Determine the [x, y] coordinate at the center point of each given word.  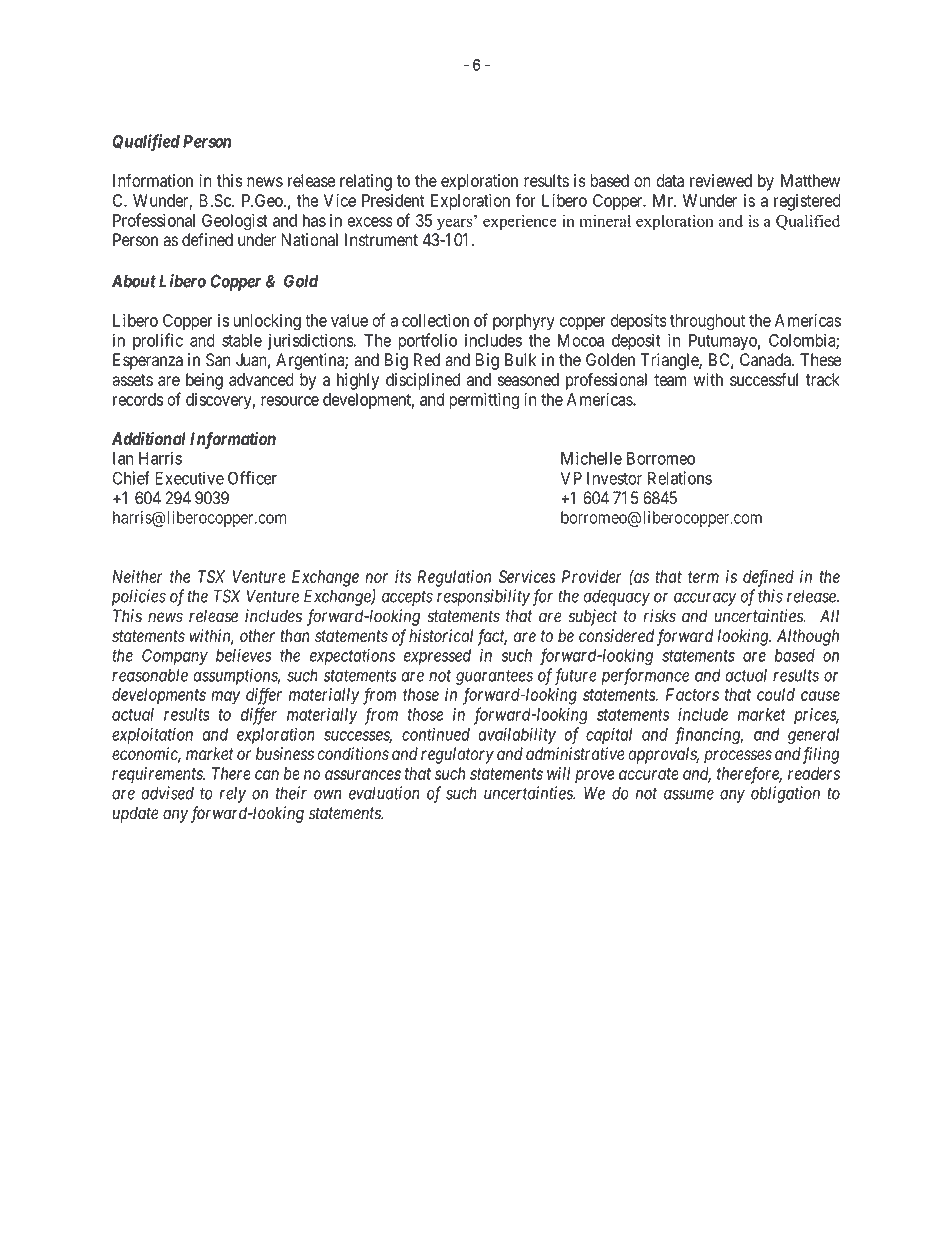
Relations [680, 478]
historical [441, 636]
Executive [189, 478]
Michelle [591, 458]
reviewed [721, 180]
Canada [766, 360]
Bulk [520, 359]
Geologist [235, 222]
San [218, 360]
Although [808, 637]
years [456, 223]
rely [232, 794]
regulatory [457, 755]
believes [244, 655]
